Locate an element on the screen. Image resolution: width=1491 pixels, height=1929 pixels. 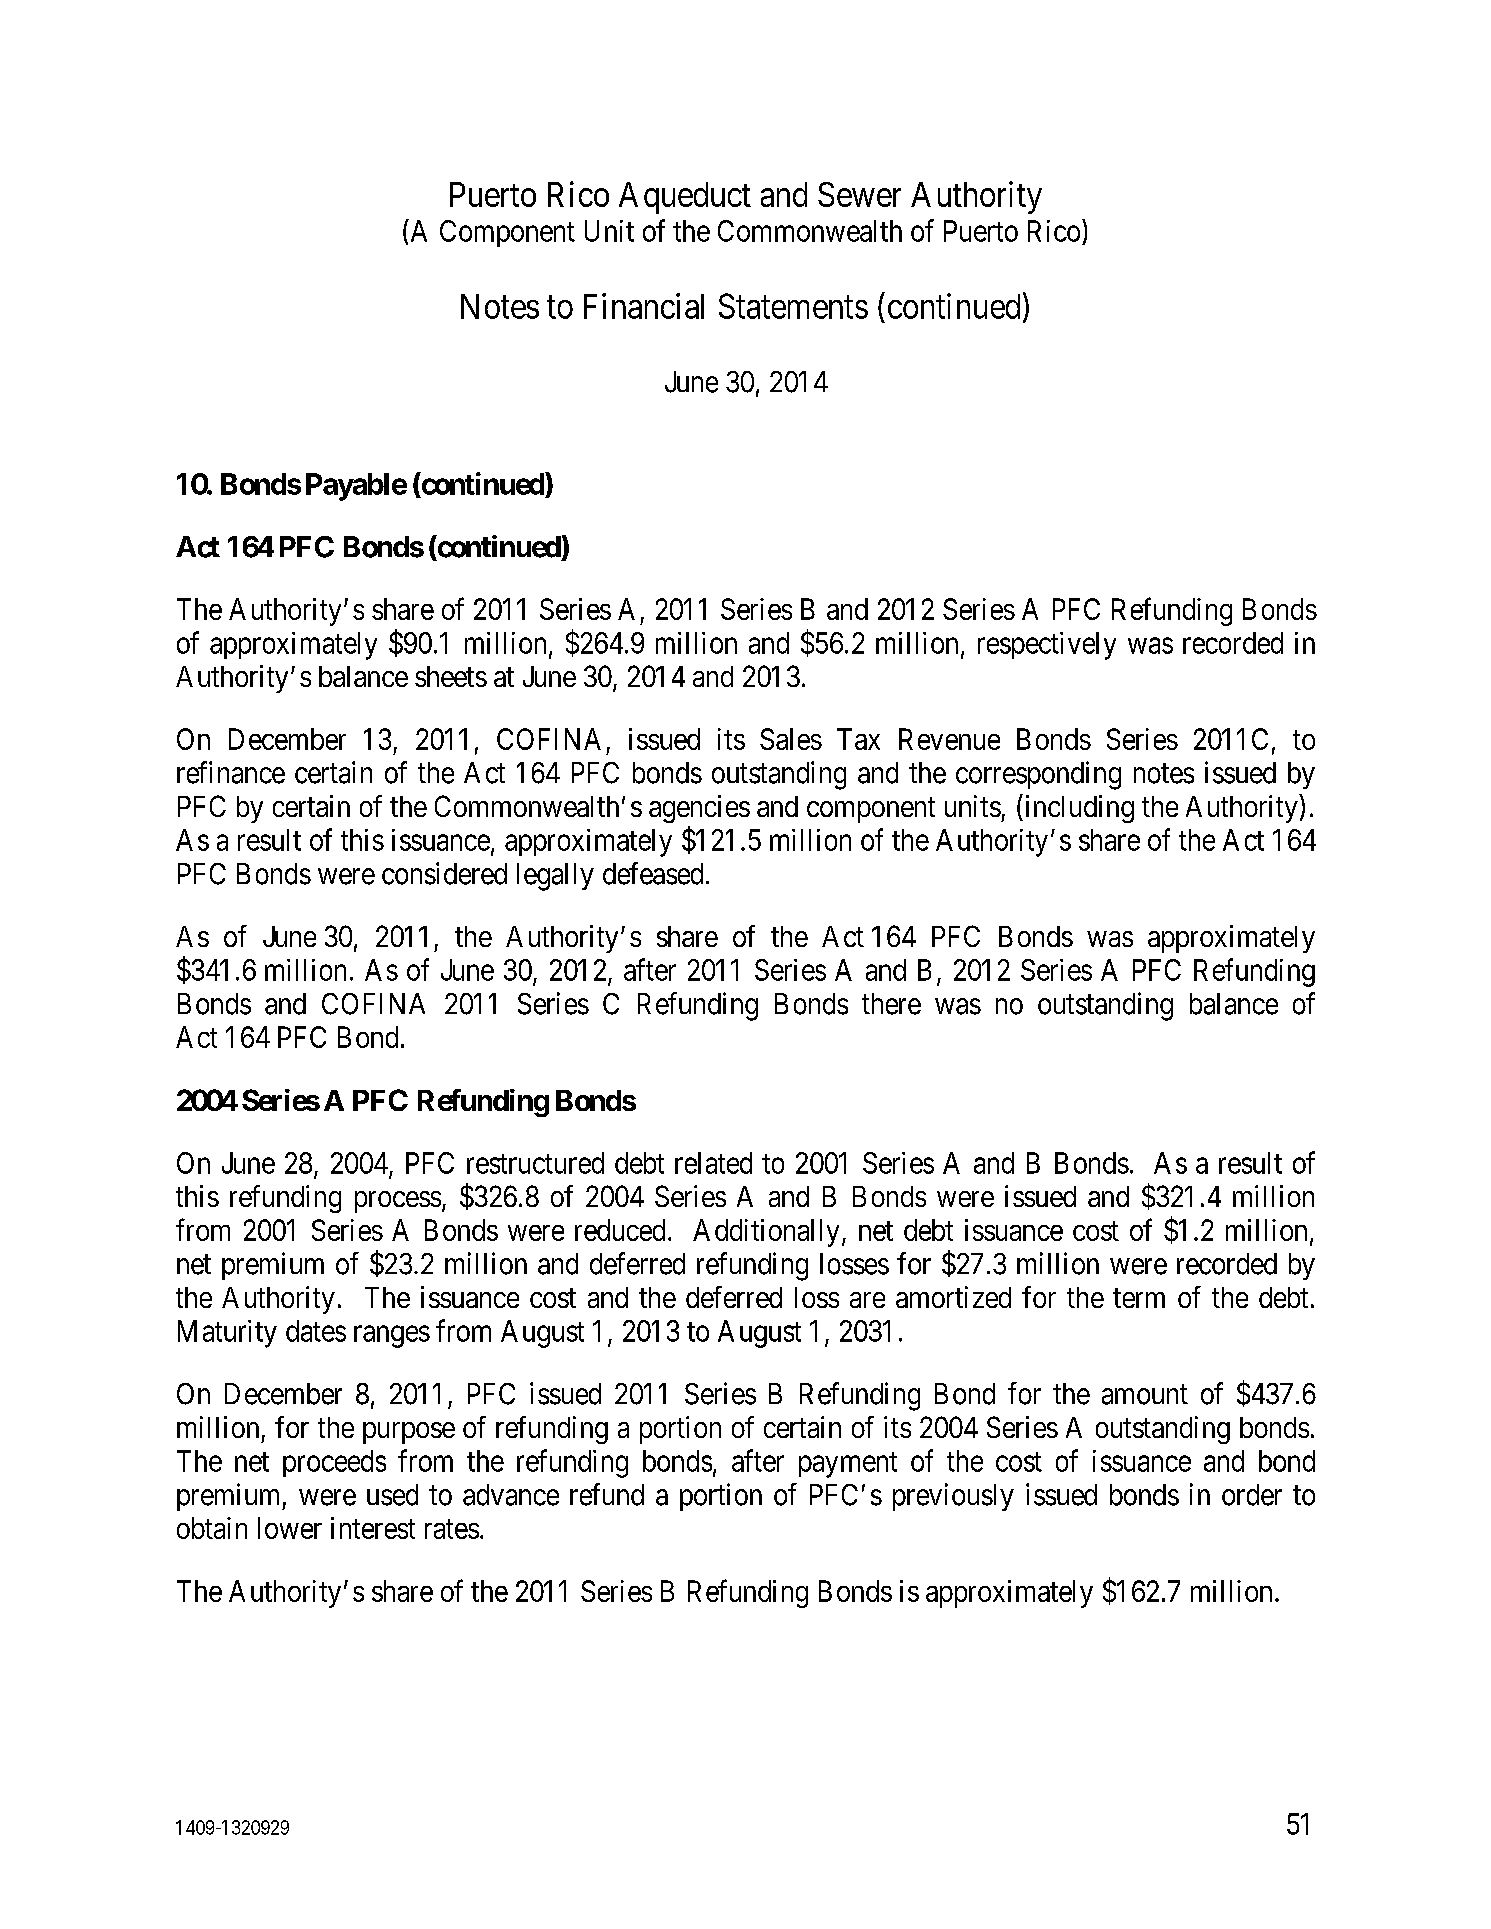
sheets is located at coordinates (451, 676).
